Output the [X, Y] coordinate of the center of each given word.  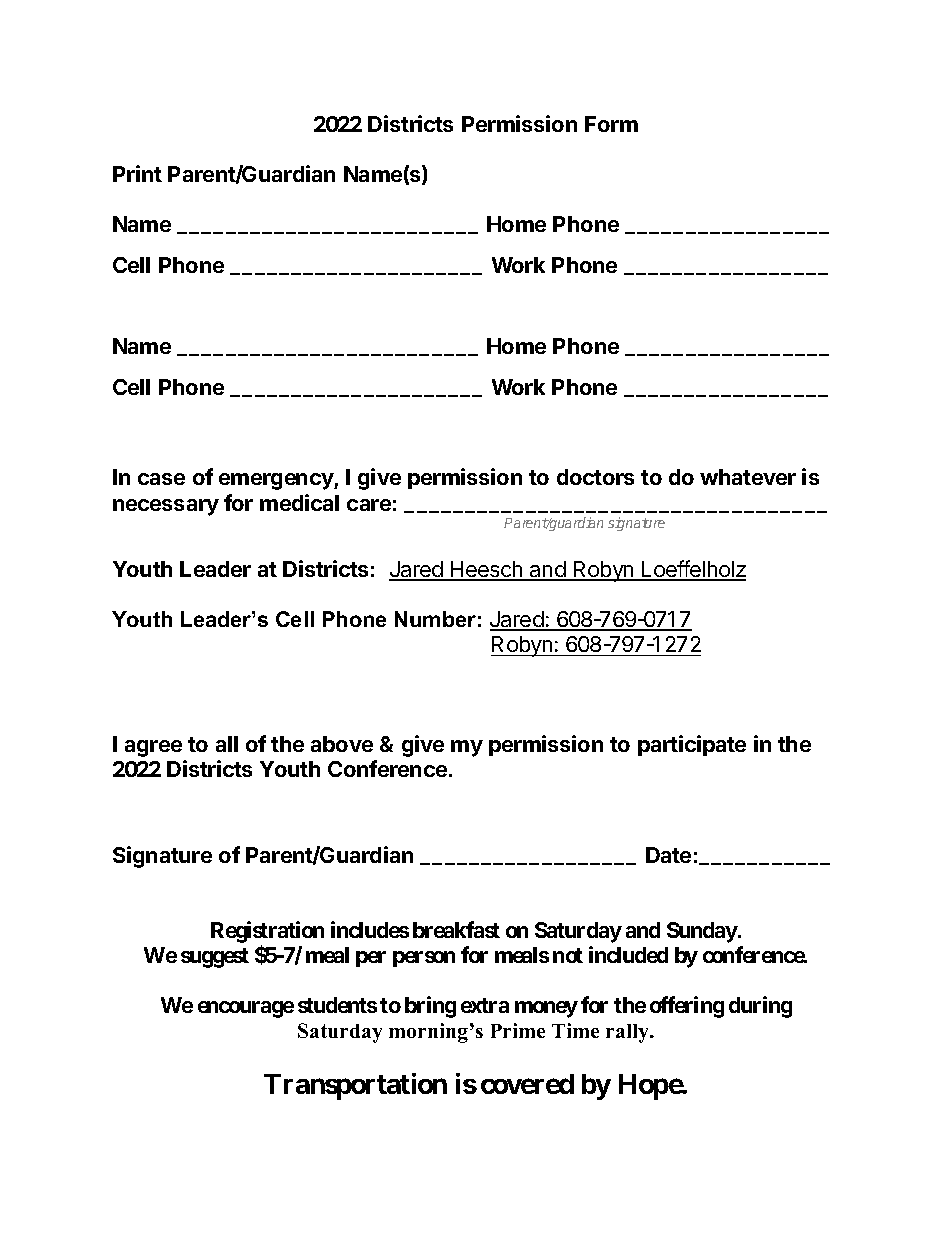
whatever [748, 477]
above [342, 744]
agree [153, 748]
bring [430, 1007]
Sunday [702, 932]
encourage [246, 1009]
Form [611, 124]
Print [137, 173]
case [161, 479]
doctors [595, 477]
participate [692, 745]
